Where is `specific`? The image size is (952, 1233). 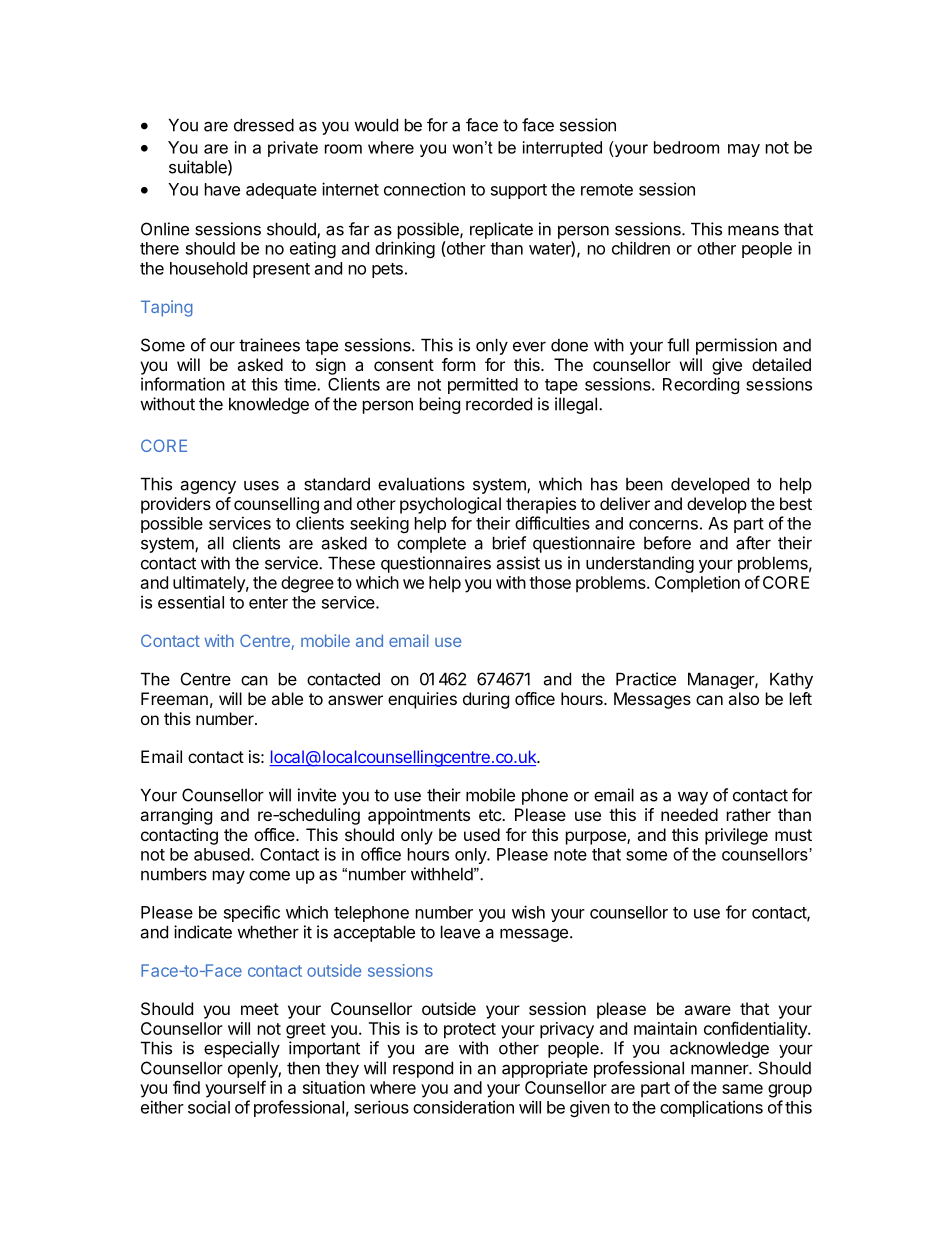 specific is located at coordinates (252, 913).
